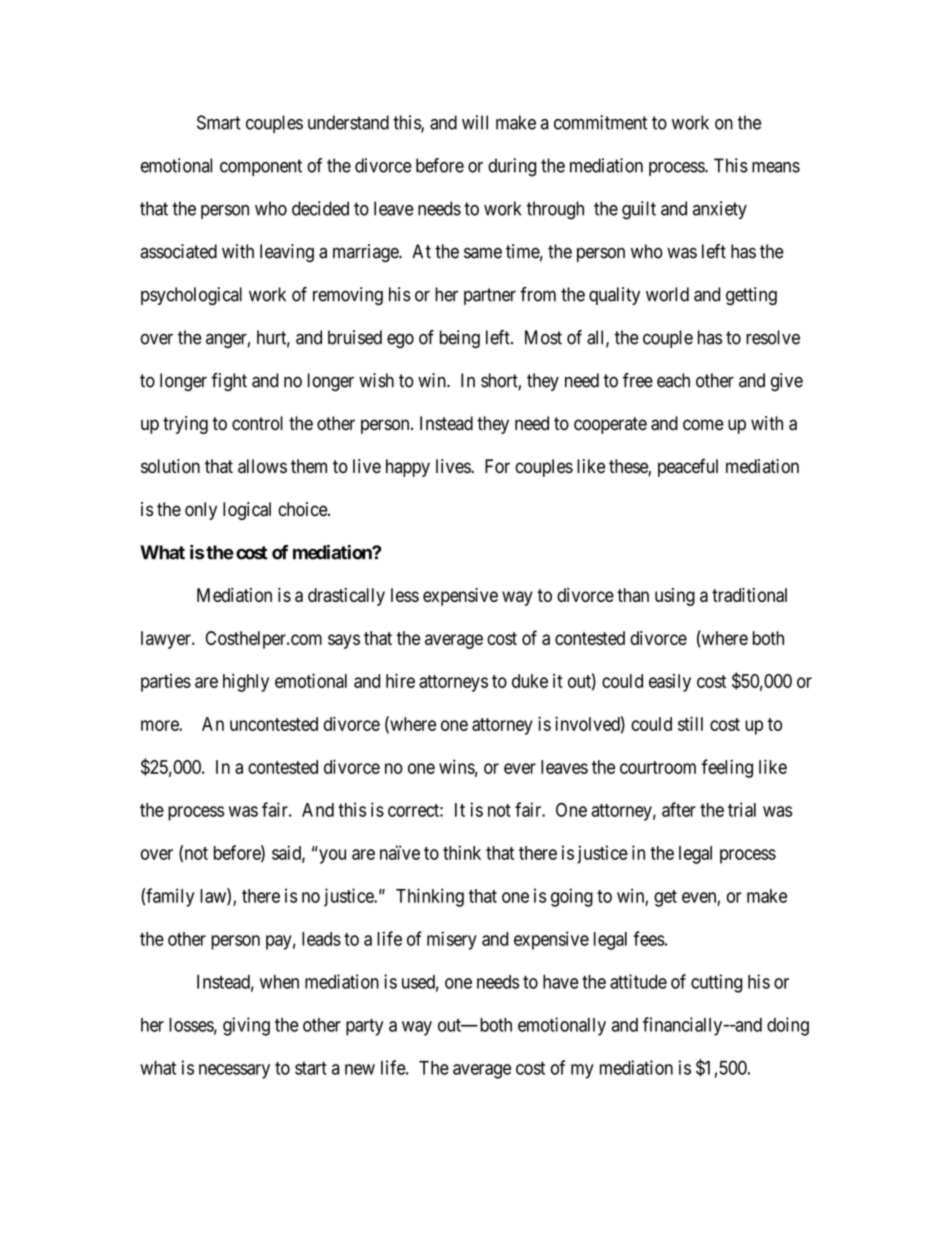 The image size is (952, 1233). What do you see at coordinates (452, 940) in the screenshot?
I see `misery` at bounding box center [452, 940].
